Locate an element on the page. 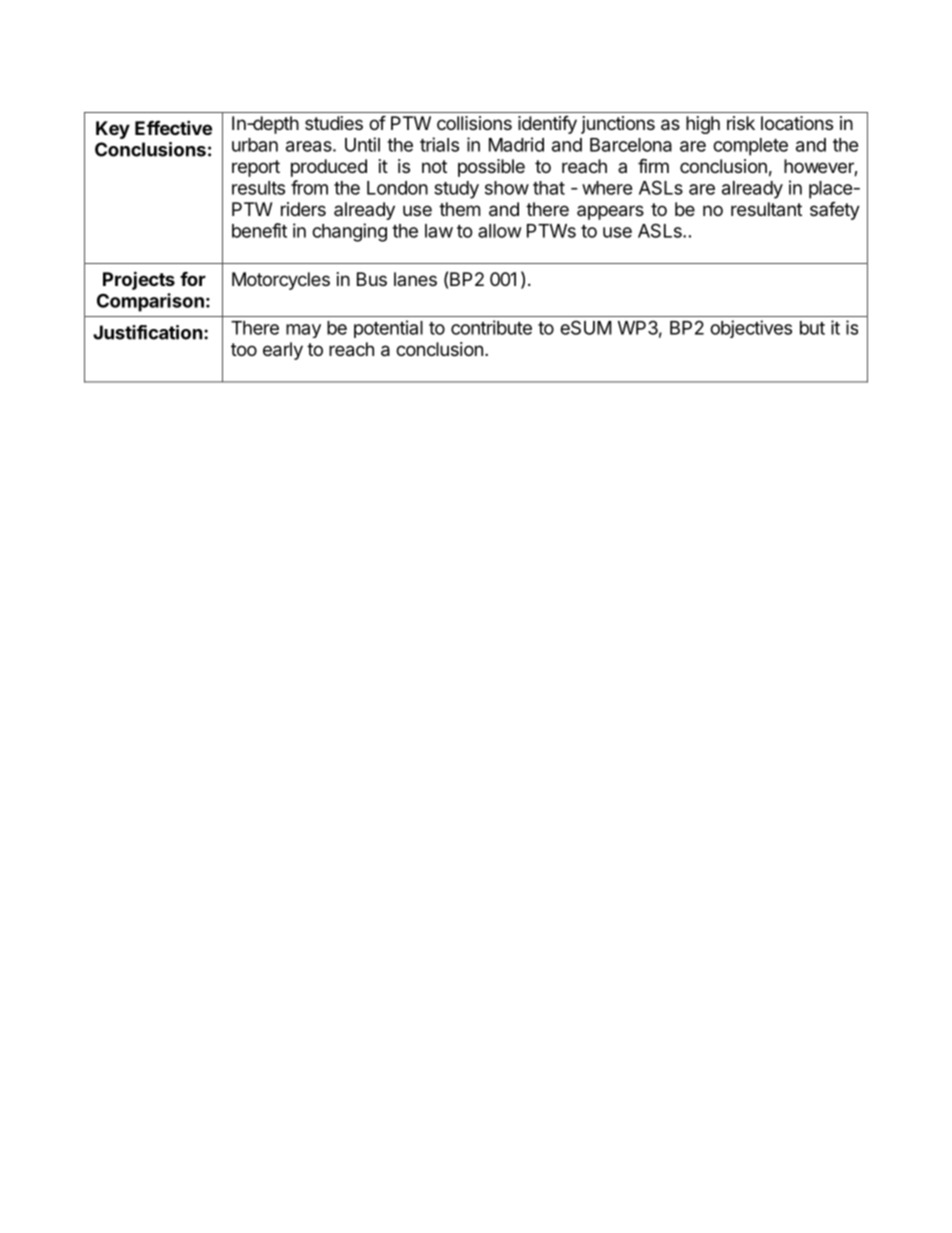 This document has width=952, height=1233. benefit is located at coordinates (259, 230).
